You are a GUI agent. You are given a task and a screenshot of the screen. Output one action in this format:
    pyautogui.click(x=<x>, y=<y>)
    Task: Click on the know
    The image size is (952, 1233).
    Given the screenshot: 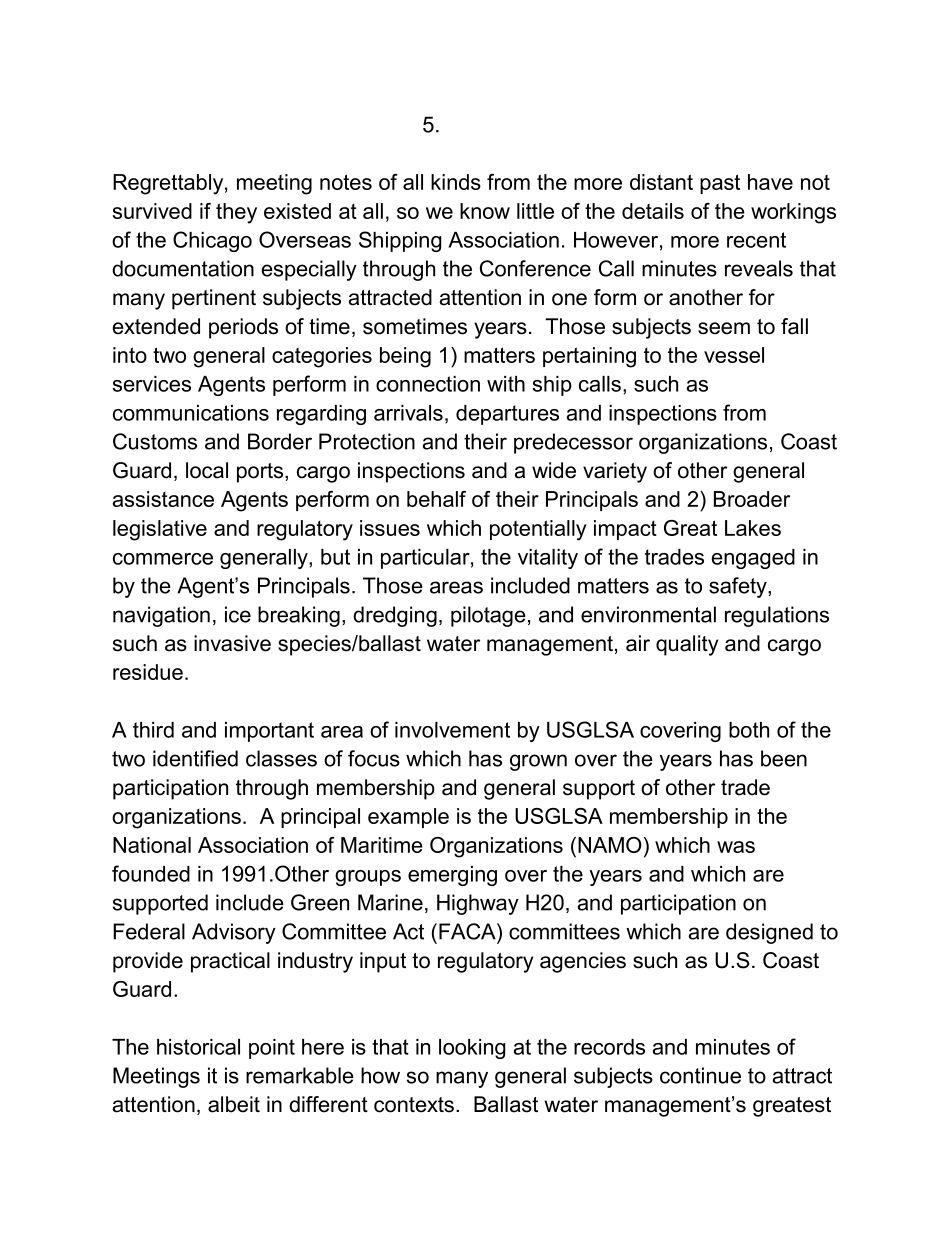 What is the action you would take?
    pyautogui.click(x=485, y=211)
